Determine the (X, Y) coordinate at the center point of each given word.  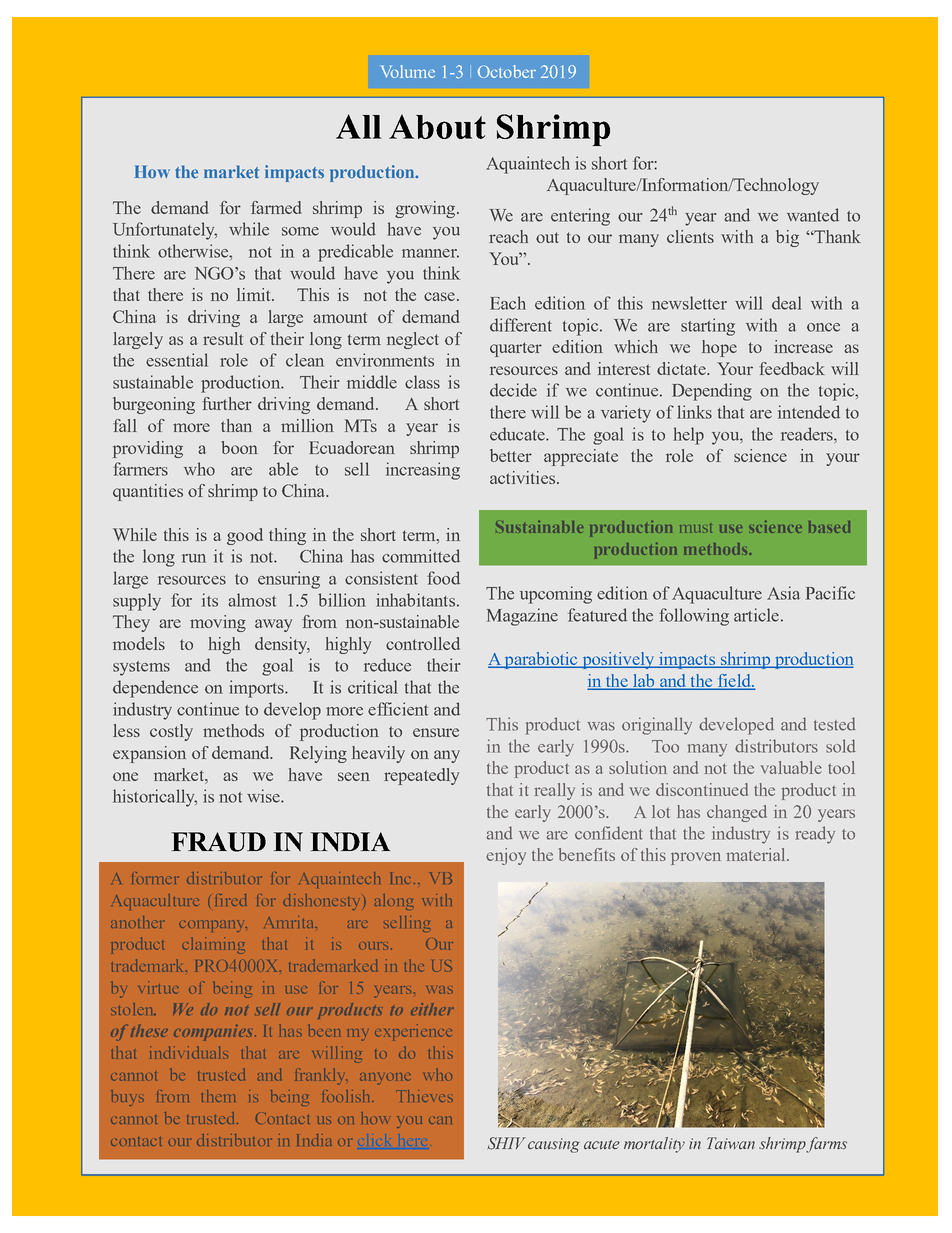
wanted (813, 215)
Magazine (522, 617)
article (756, 615)
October (506, 71)
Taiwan (731, 1143)
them (218, 1096)
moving (218, 623)
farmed (276, 207)
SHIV (507, 1143)
